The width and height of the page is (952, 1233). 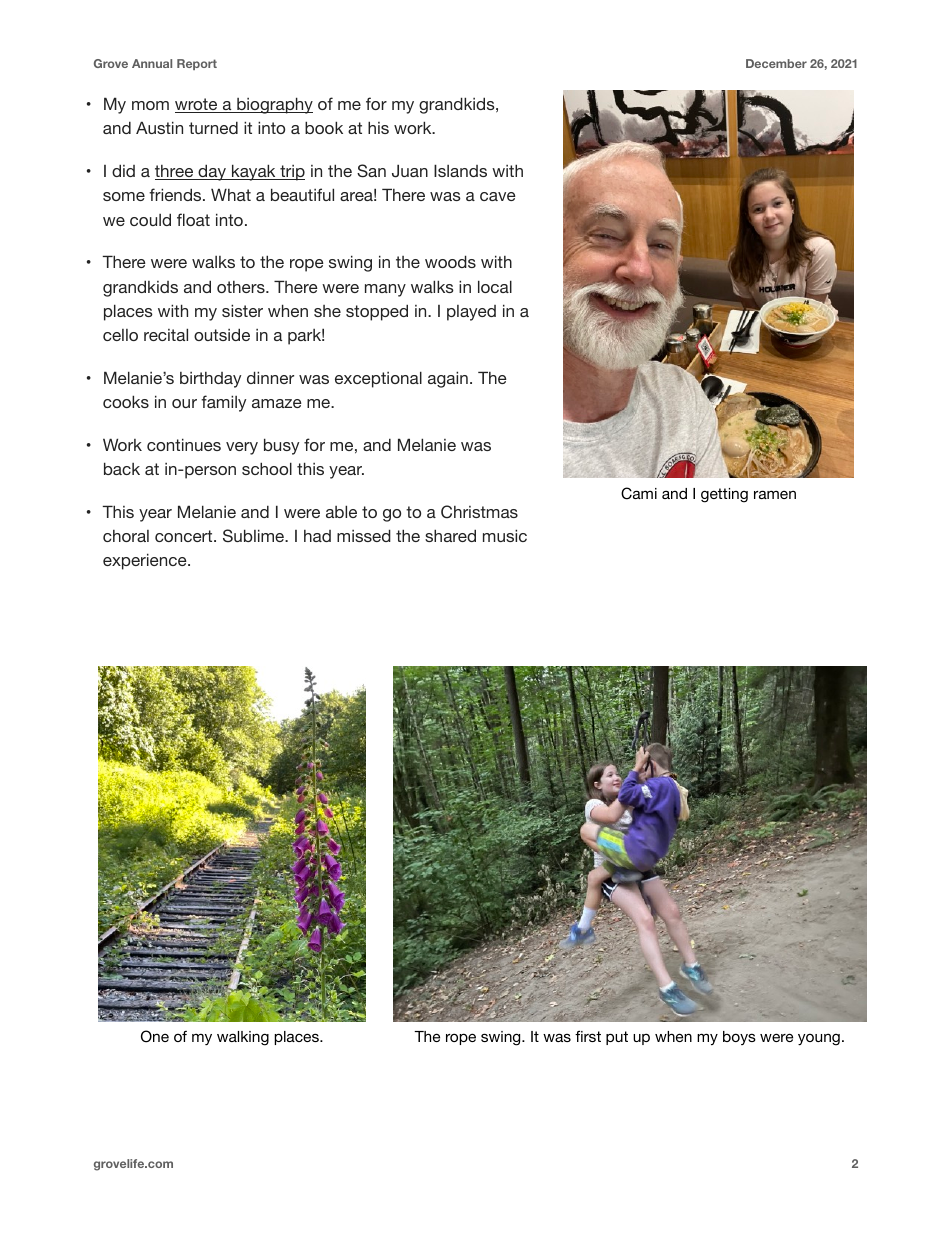 What do you see at coordinates (146, 561) in the page?
I see `experience` at bounding box center [146, 561].
